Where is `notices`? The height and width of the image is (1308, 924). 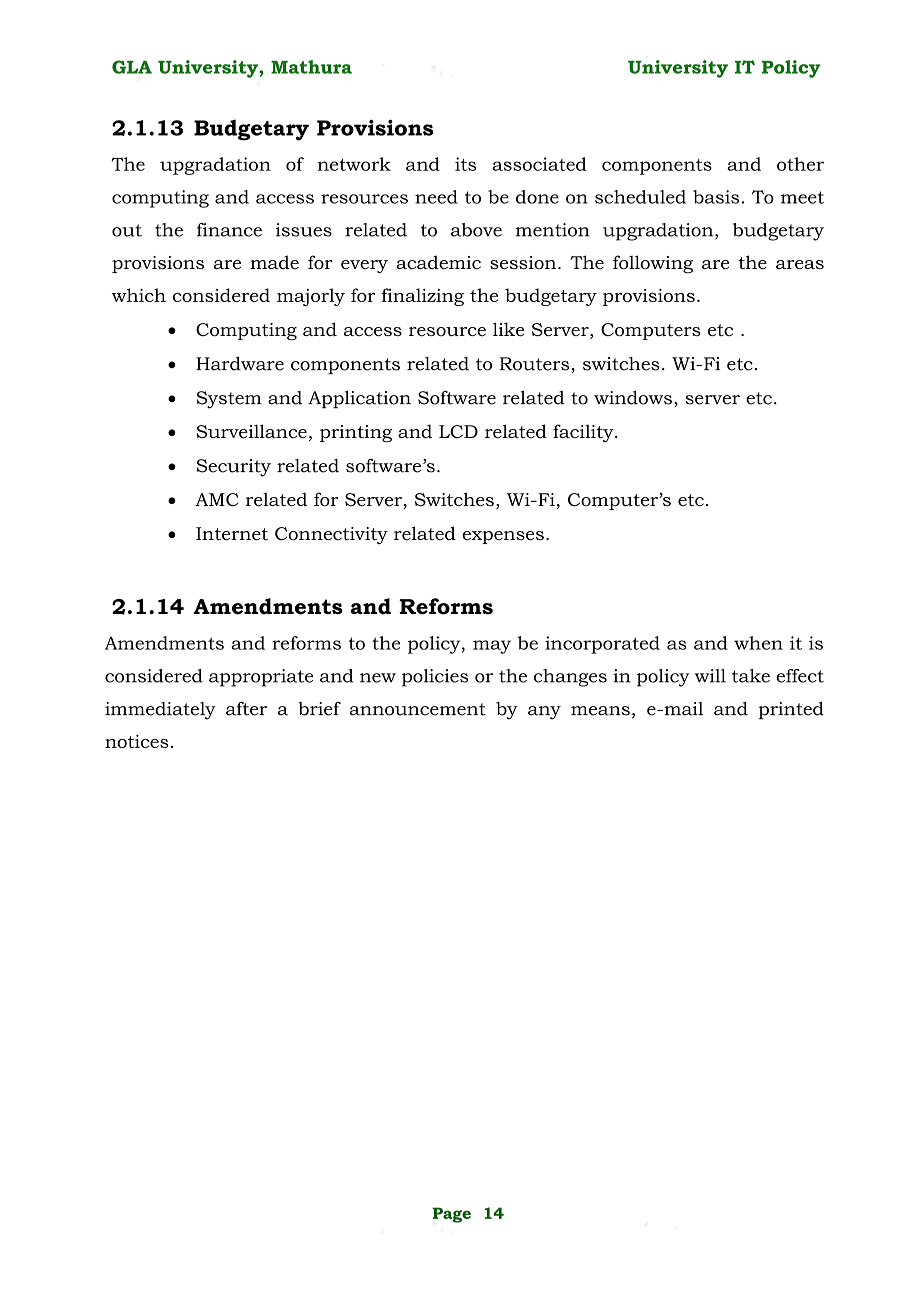
notices is located at coordinates (137, 741).
